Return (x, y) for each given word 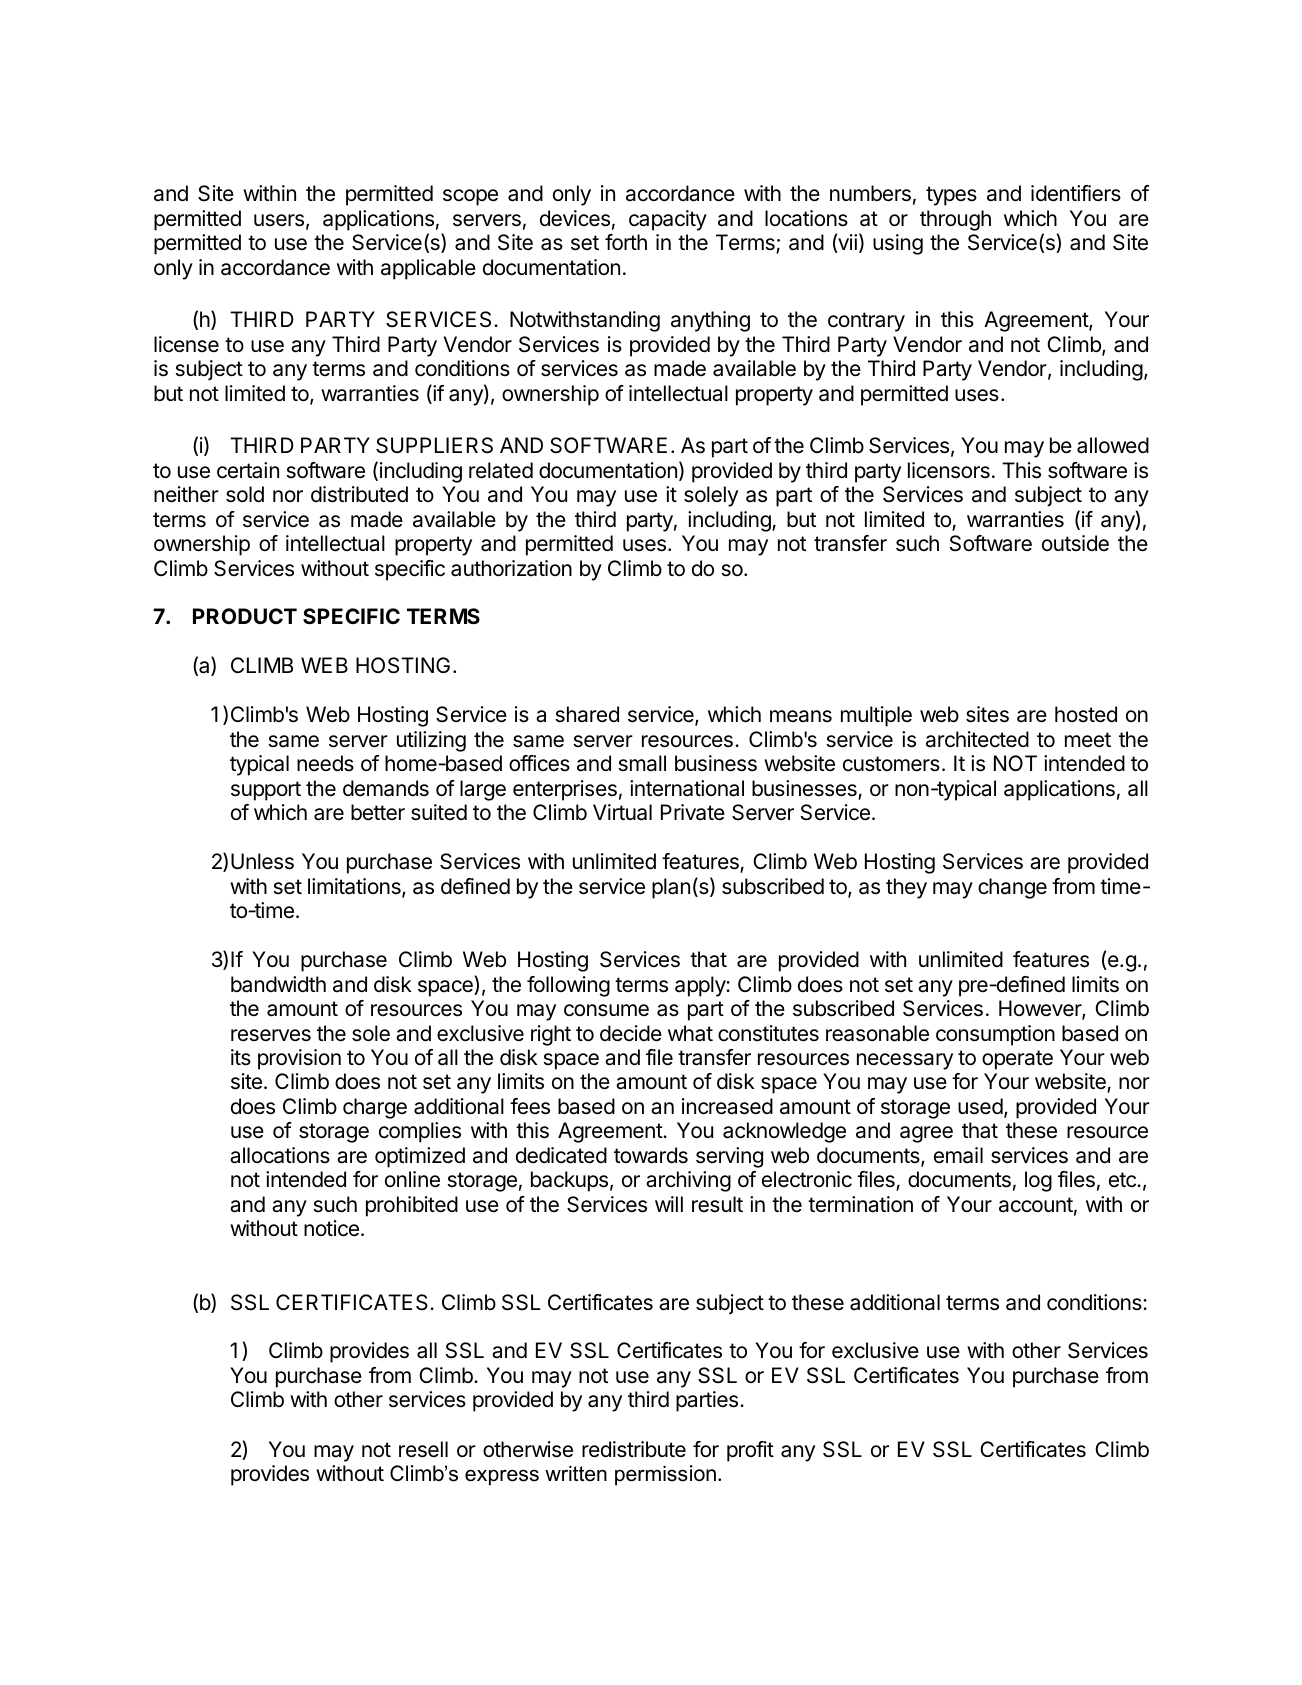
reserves (271, 1035)
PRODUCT (245, 616)
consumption (995, 1035)
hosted (1086, 714)
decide (631, 1033)
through (955, 220)
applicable (428, 269)
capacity (668, 220)
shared (587, 714)
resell (423, 1449)
